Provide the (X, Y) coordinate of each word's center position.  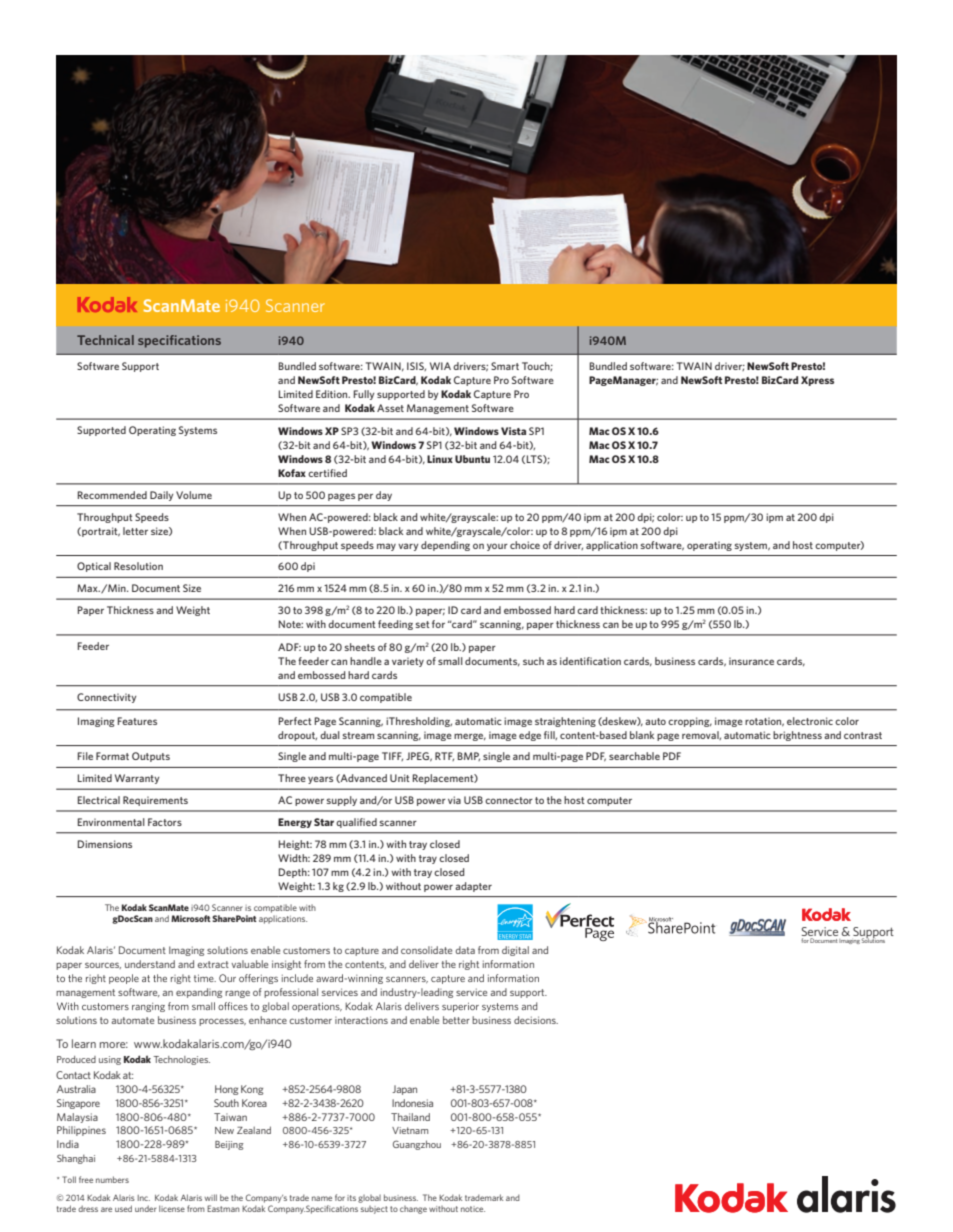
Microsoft (191, 918)
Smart (505, 366)
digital (515, 951)
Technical (105, 340)
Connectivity (106, 698)
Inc (144, 1198)
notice (473, 1209)
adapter (473, 887)
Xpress (817, 381)
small (450, 661)
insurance (751, 661)
